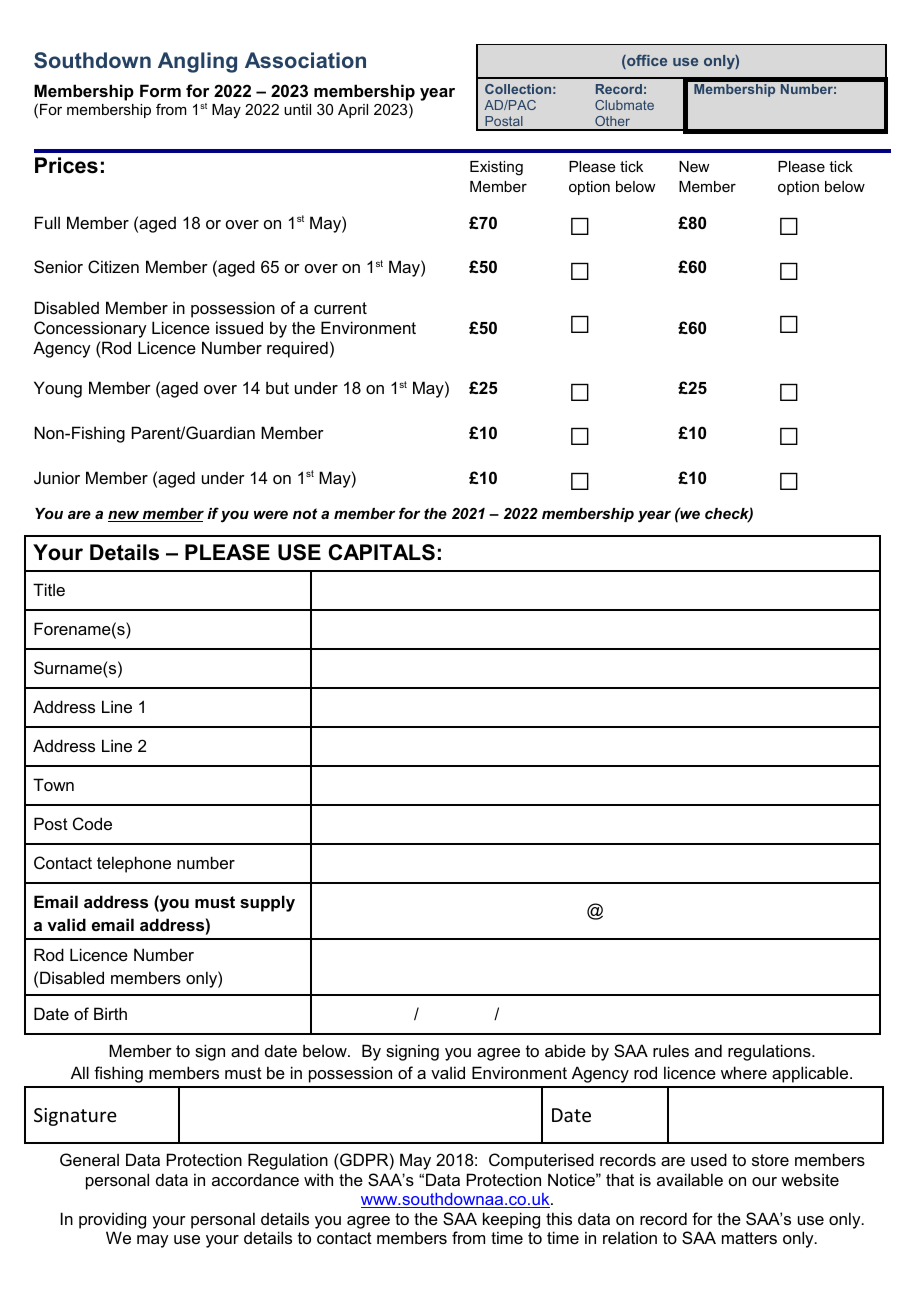 This document has height=1308, width=924. What do you see at coordinates (112, 1220) in the document?
I see `providing` at bounding box center [112, 1220].
